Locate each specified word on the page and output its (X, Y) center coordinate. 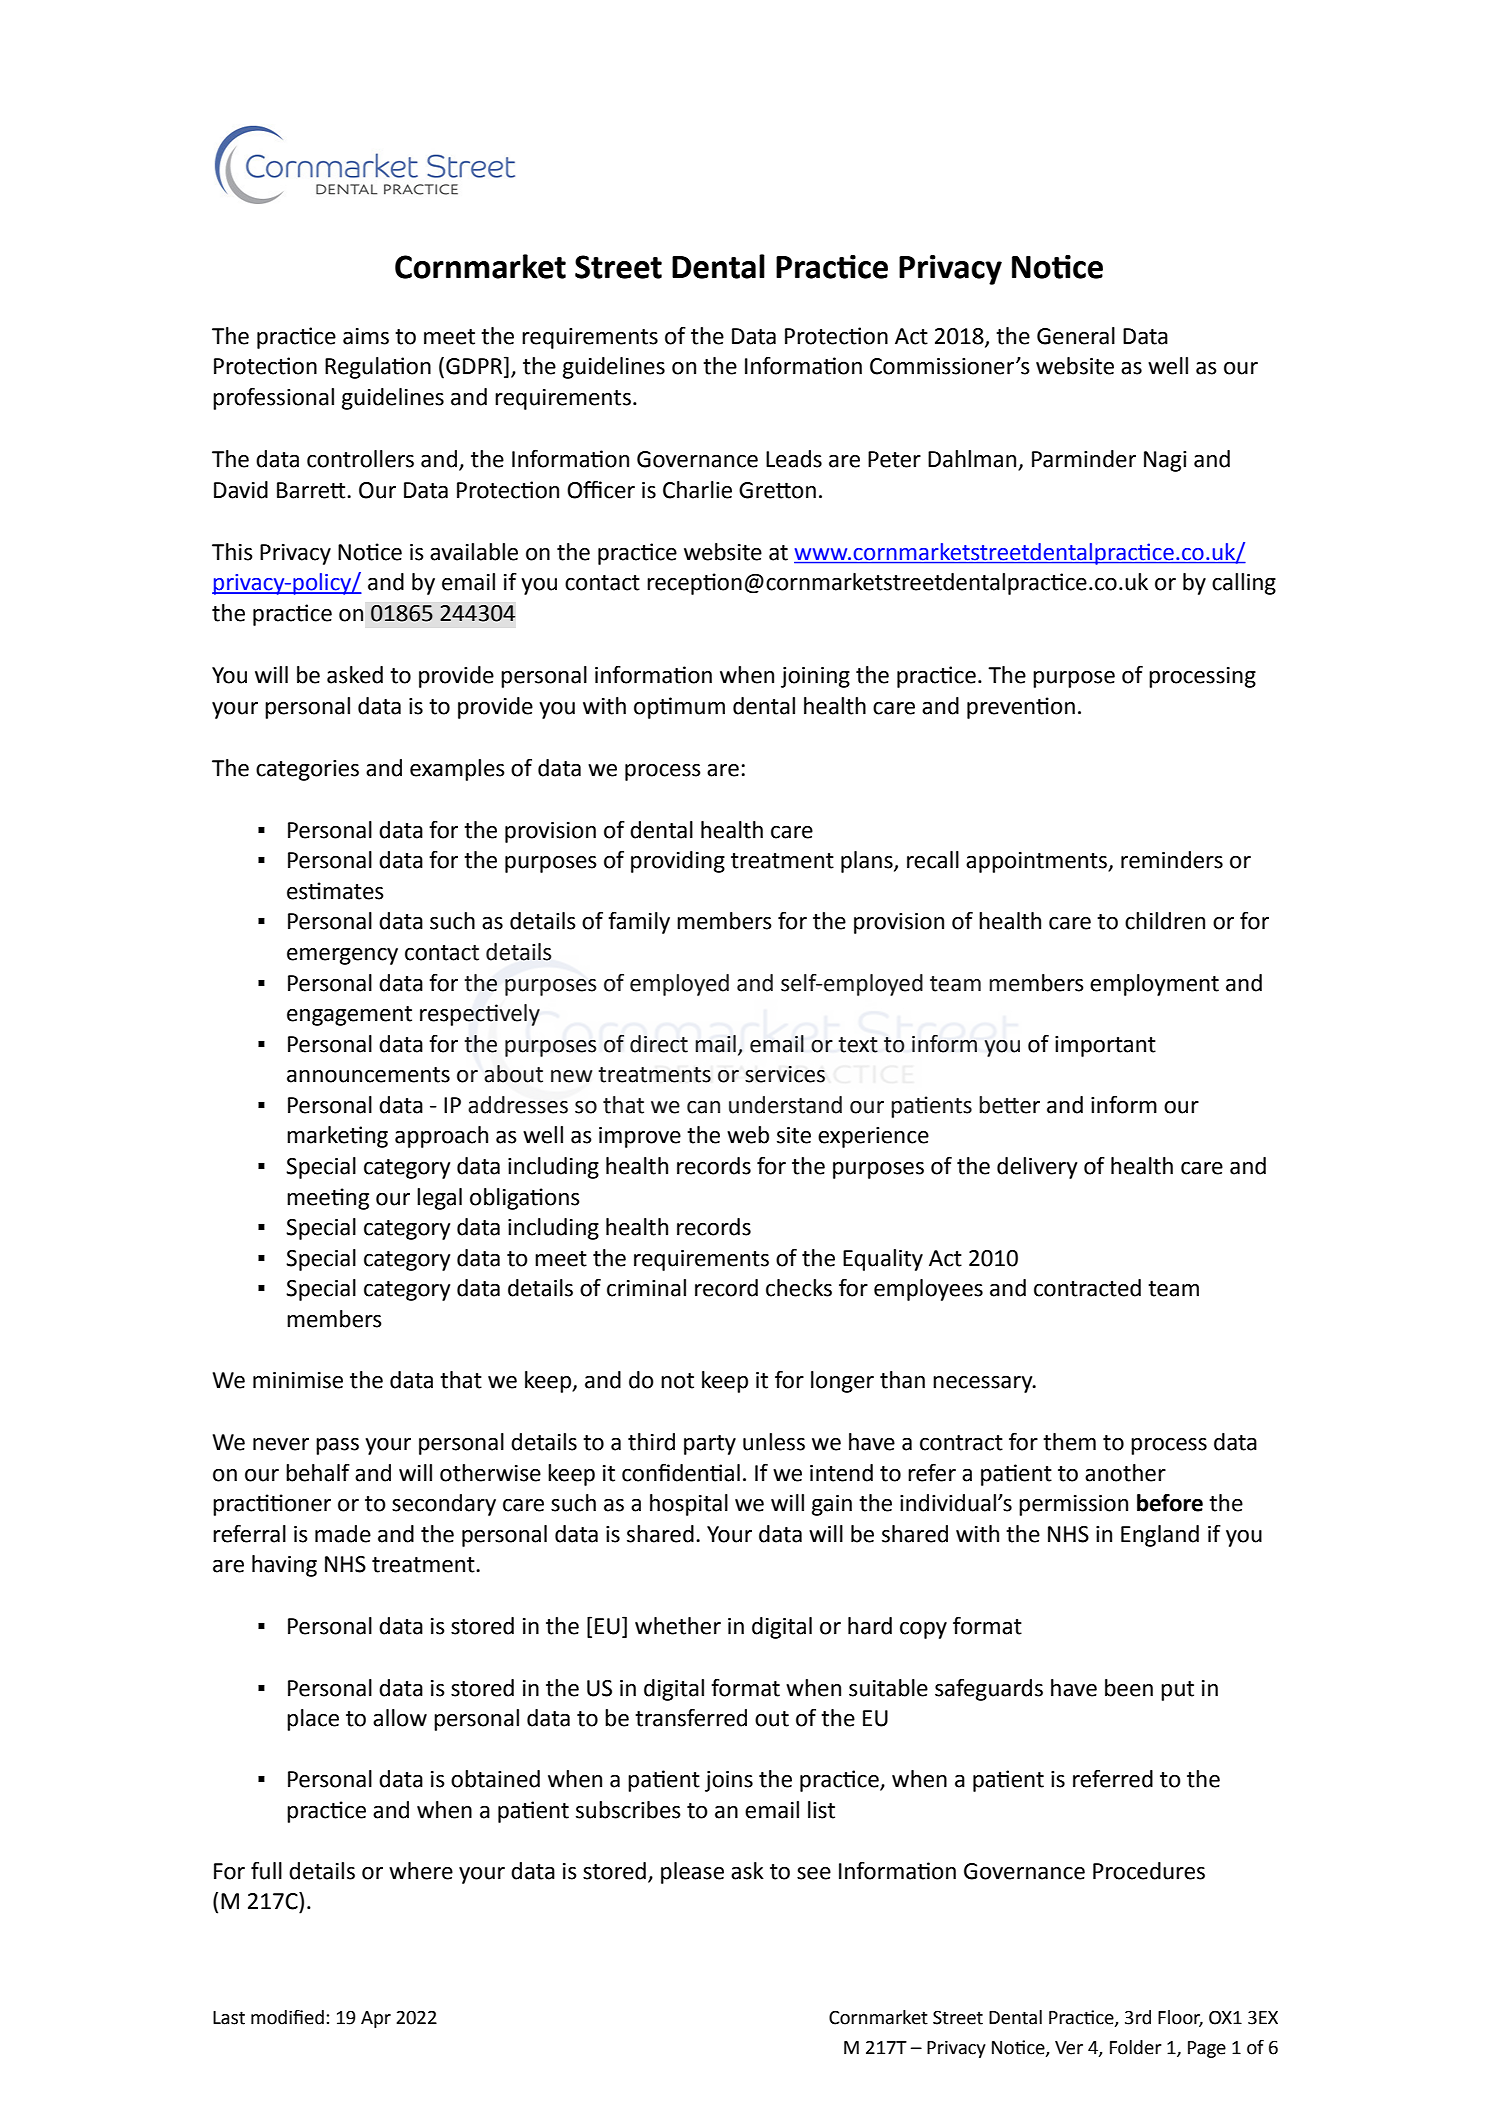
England (1160, 1536)
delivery (1037, 1168)
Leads (794, 459)
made (343, 1534)
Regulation (378, 368)
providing (678, 862)
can (703, 1107)
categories (307, 770)
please (692, 1873)
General (1076, 336)
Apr (376, 2019)
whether (678, 1626)
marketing (337, 1137)
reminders (1172, 860)
